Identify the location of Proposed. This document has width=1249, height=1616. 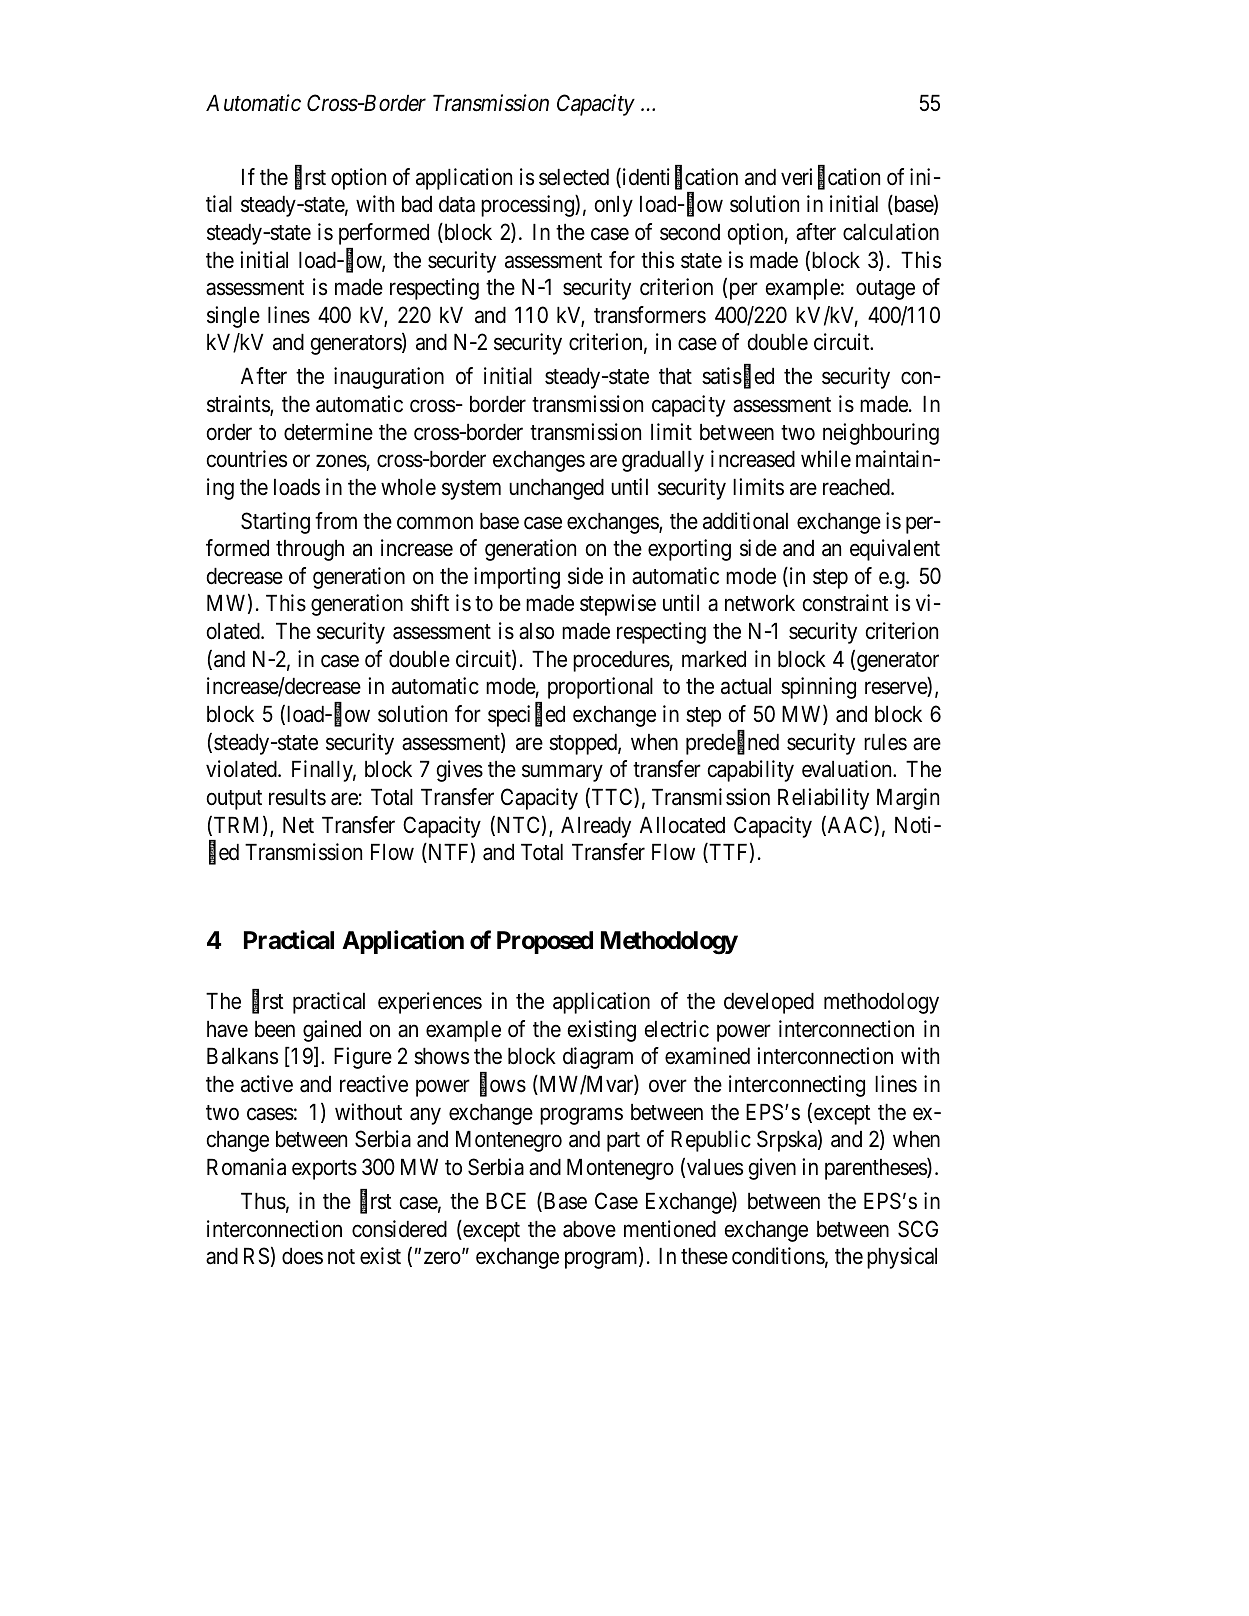
(545, 942).
